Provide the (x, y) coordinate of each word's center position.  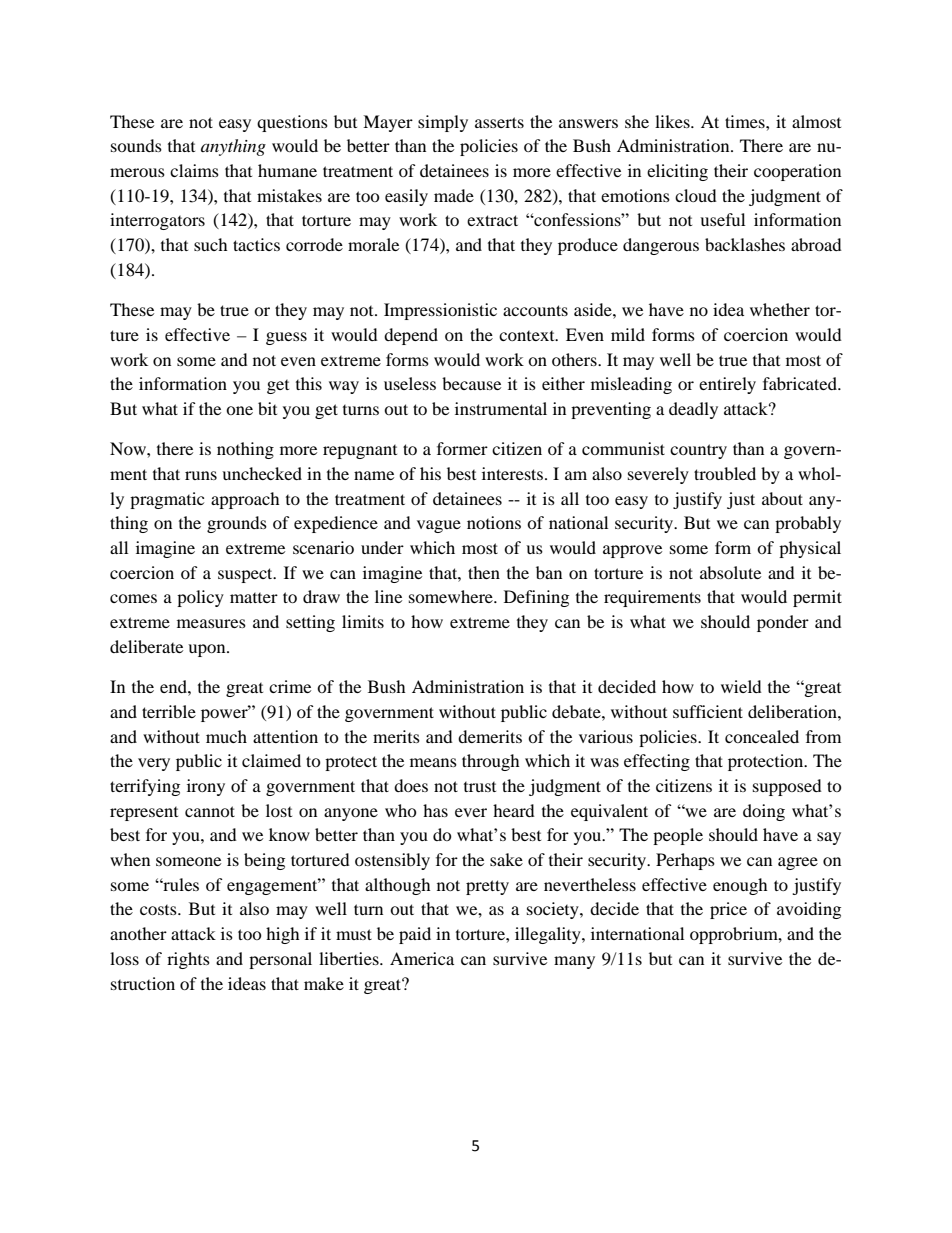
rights (188, 960)
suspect (246, 575)
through (491, 762)
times (746, 121)
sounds (136, 145)
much (226, 736)
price (728, 910)
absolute (730, 572)
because (471, 383)
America (422, 958)
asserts (499, 122)
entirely (727, 385)
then (484, 572)
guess (286, 338)
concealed (762, 736)
